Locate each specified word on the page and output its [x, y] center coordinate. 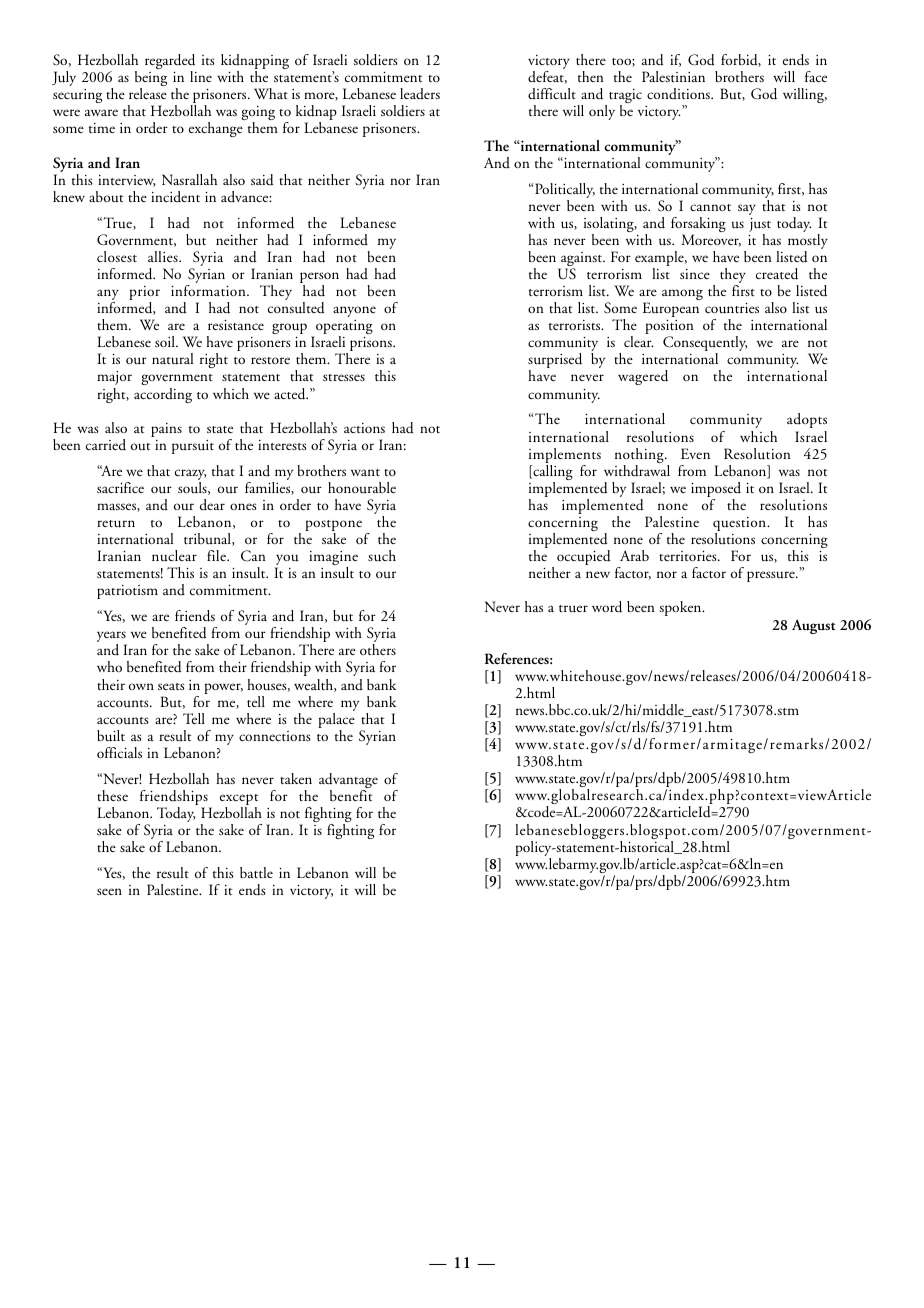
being [151, 80]
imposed [716, 491]
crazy [190, 476]
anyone [354, 311]
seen [109, 891]
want [365, 472]
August [814, 626]
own [141, 686]
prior [144, 294]
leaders [420, 93]
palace [336, 722]
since [695, 274]
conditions [680, 93]
